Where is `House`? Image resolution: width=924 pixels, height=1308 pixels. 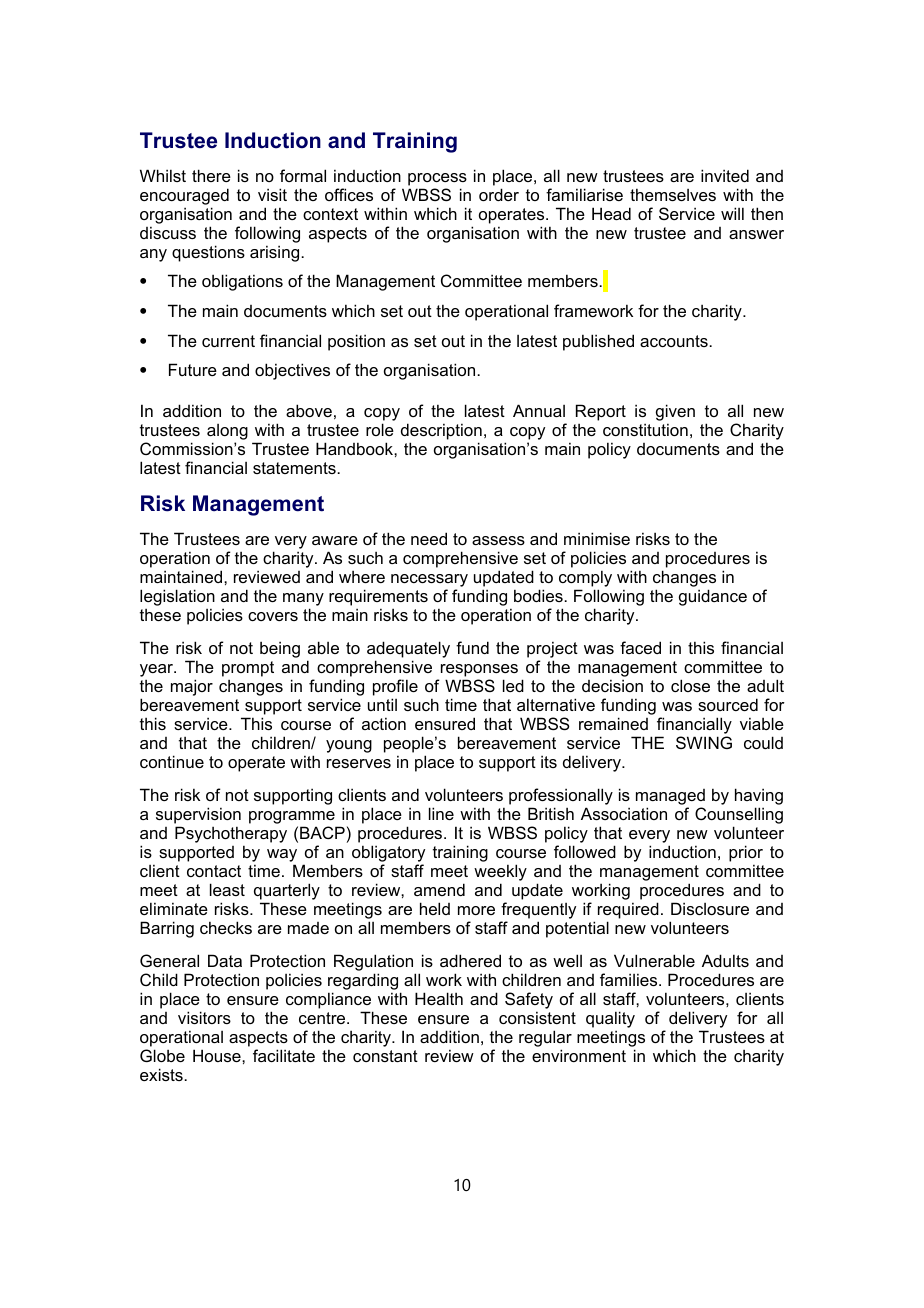 House is located at coordinates (218, 1055).
